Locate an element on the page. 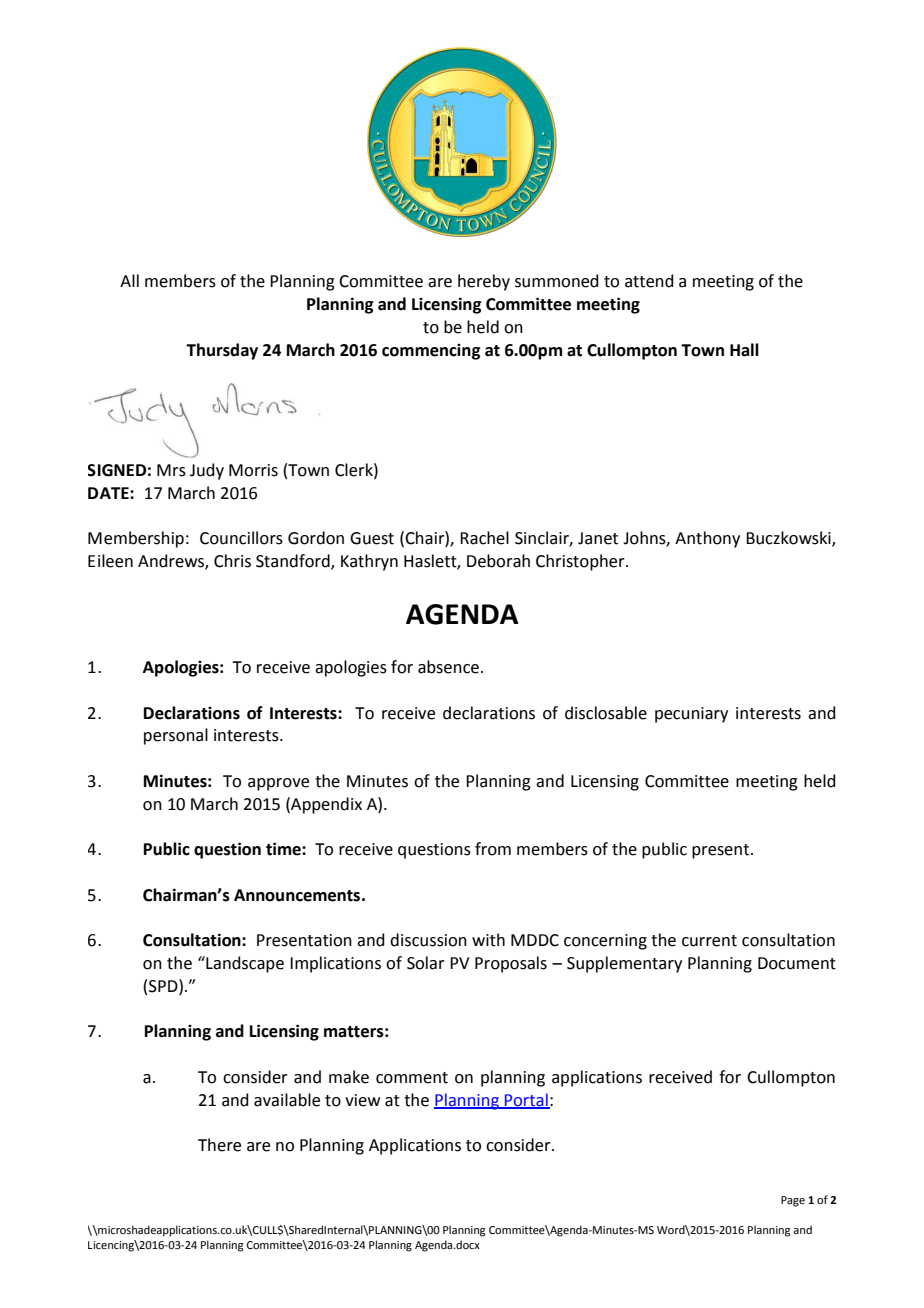 The height and width of the image is (1308, 924). current is located at coordinates (709, 941).
